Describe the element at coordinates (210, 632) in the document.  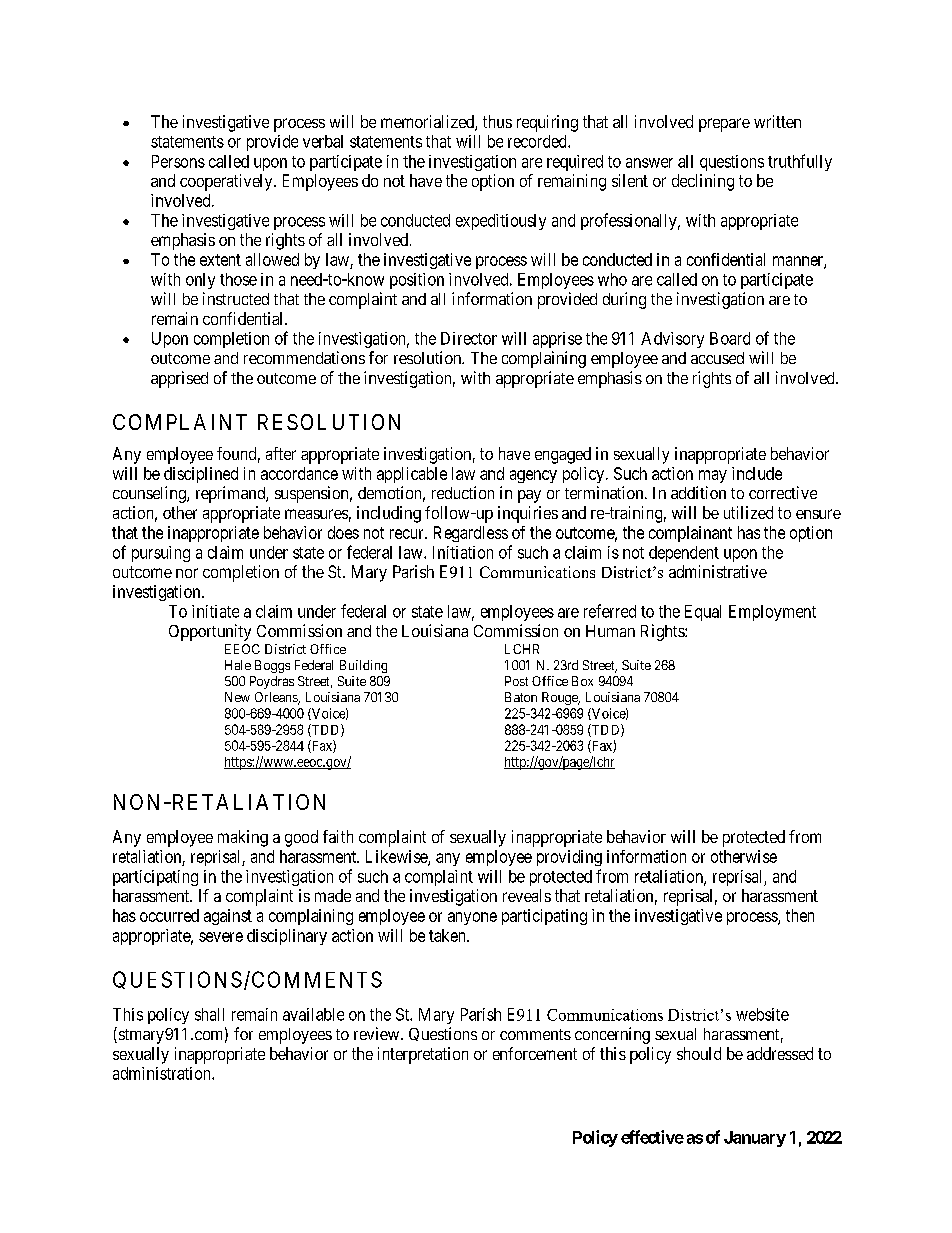
I see `Opportunity` at that location.
